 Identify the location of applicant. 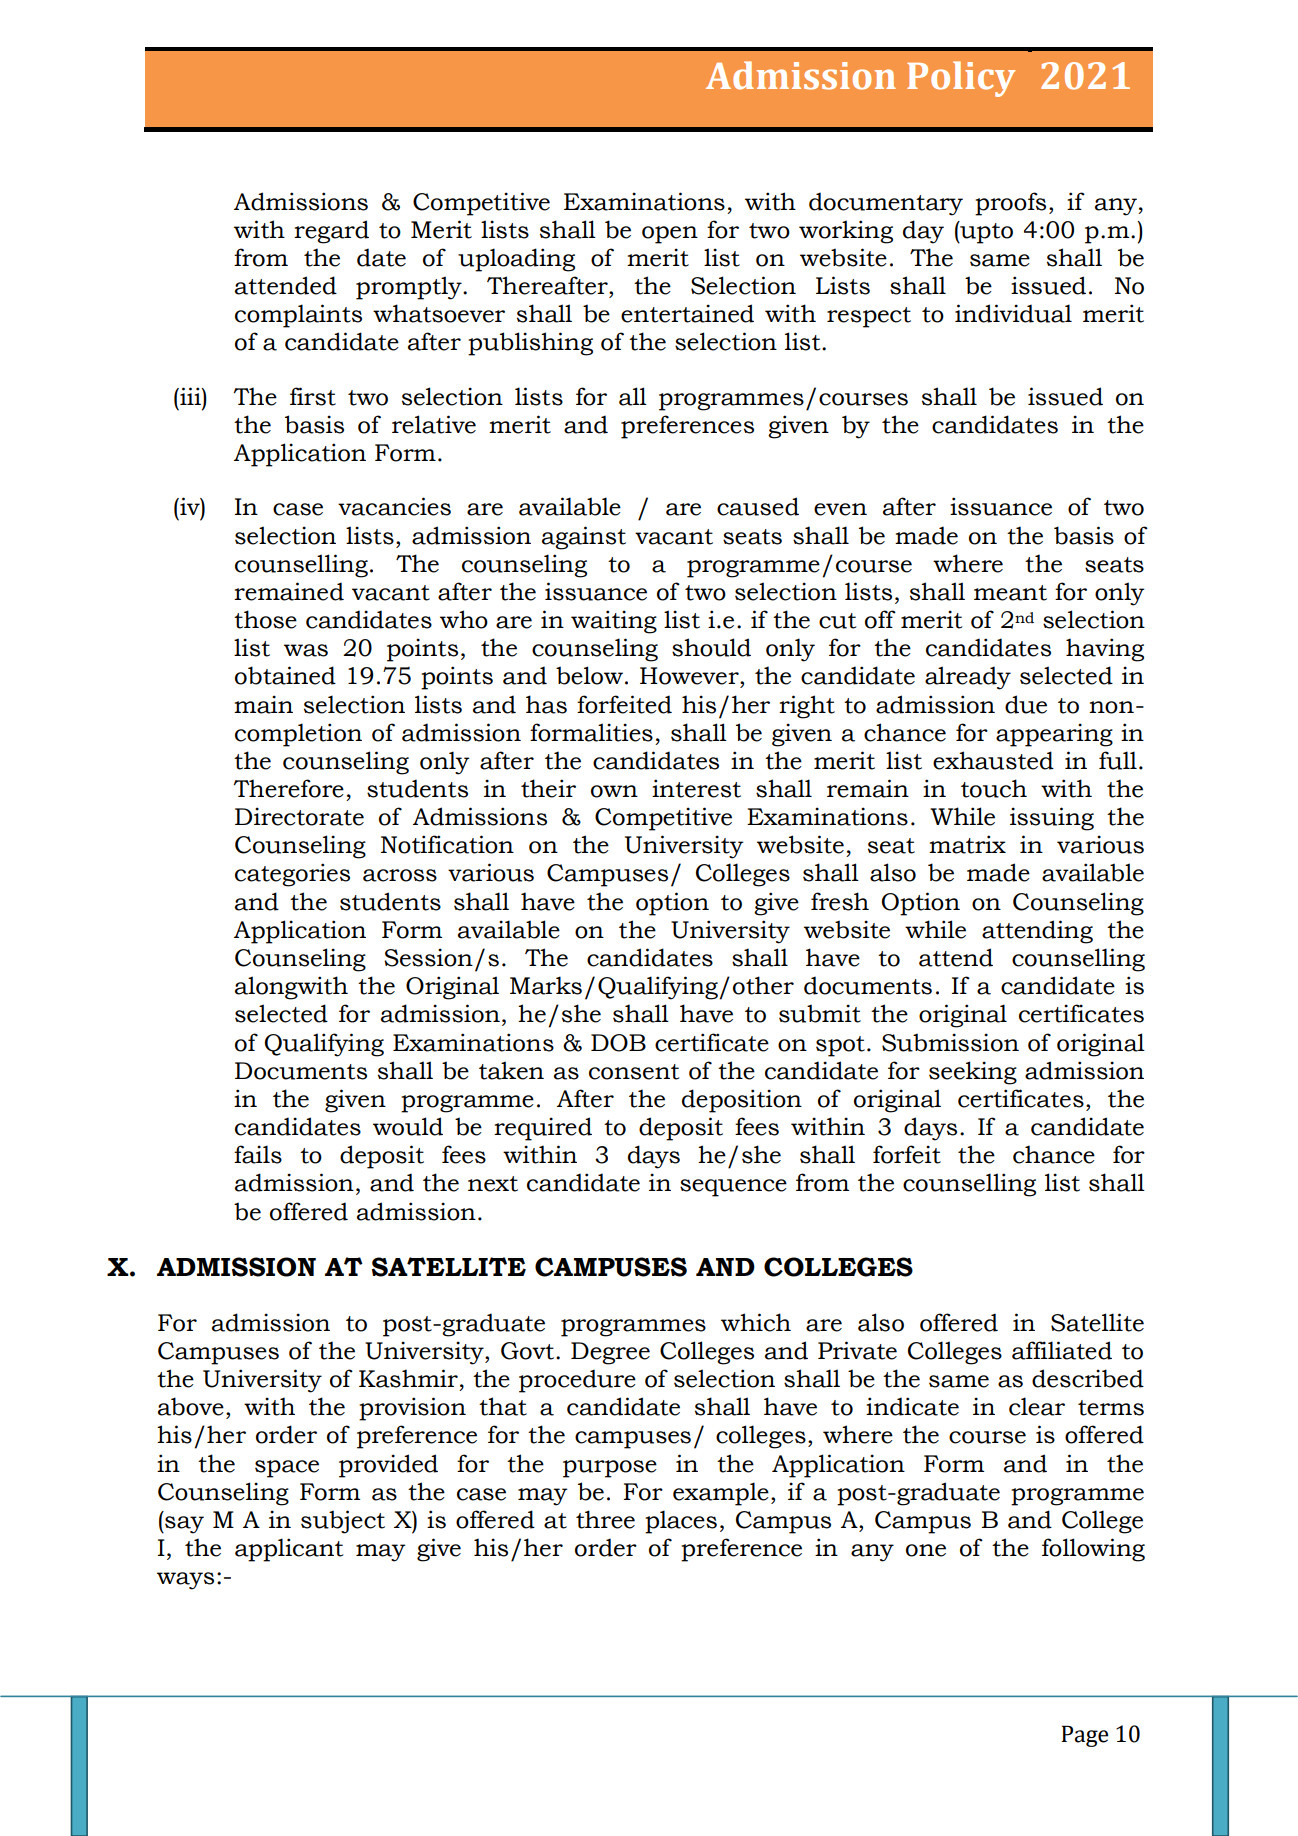
(289, 1550).
